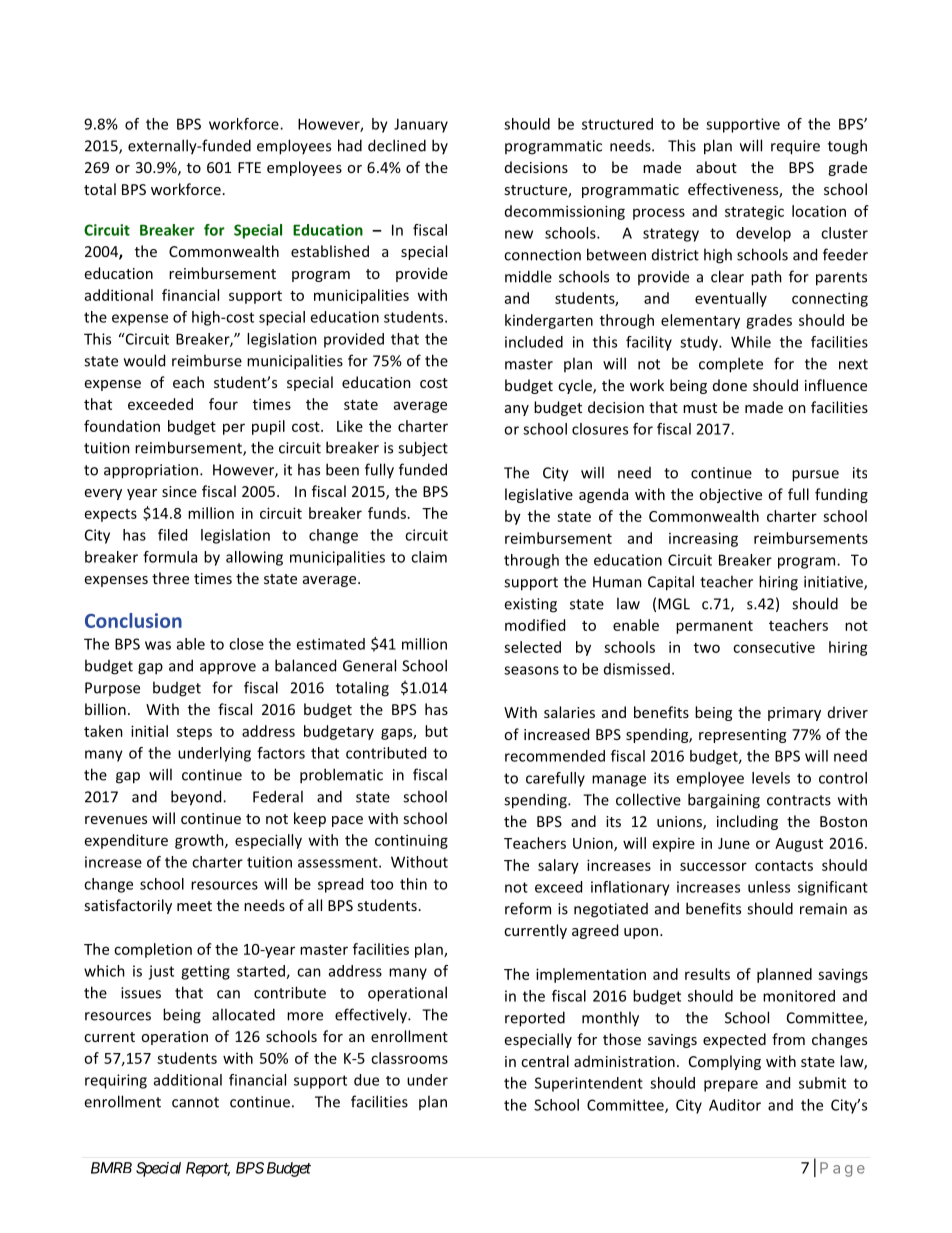  What do you see at coordinates (815, 476) in the page?
I see `pursue` at bounding box center [815, 476].
